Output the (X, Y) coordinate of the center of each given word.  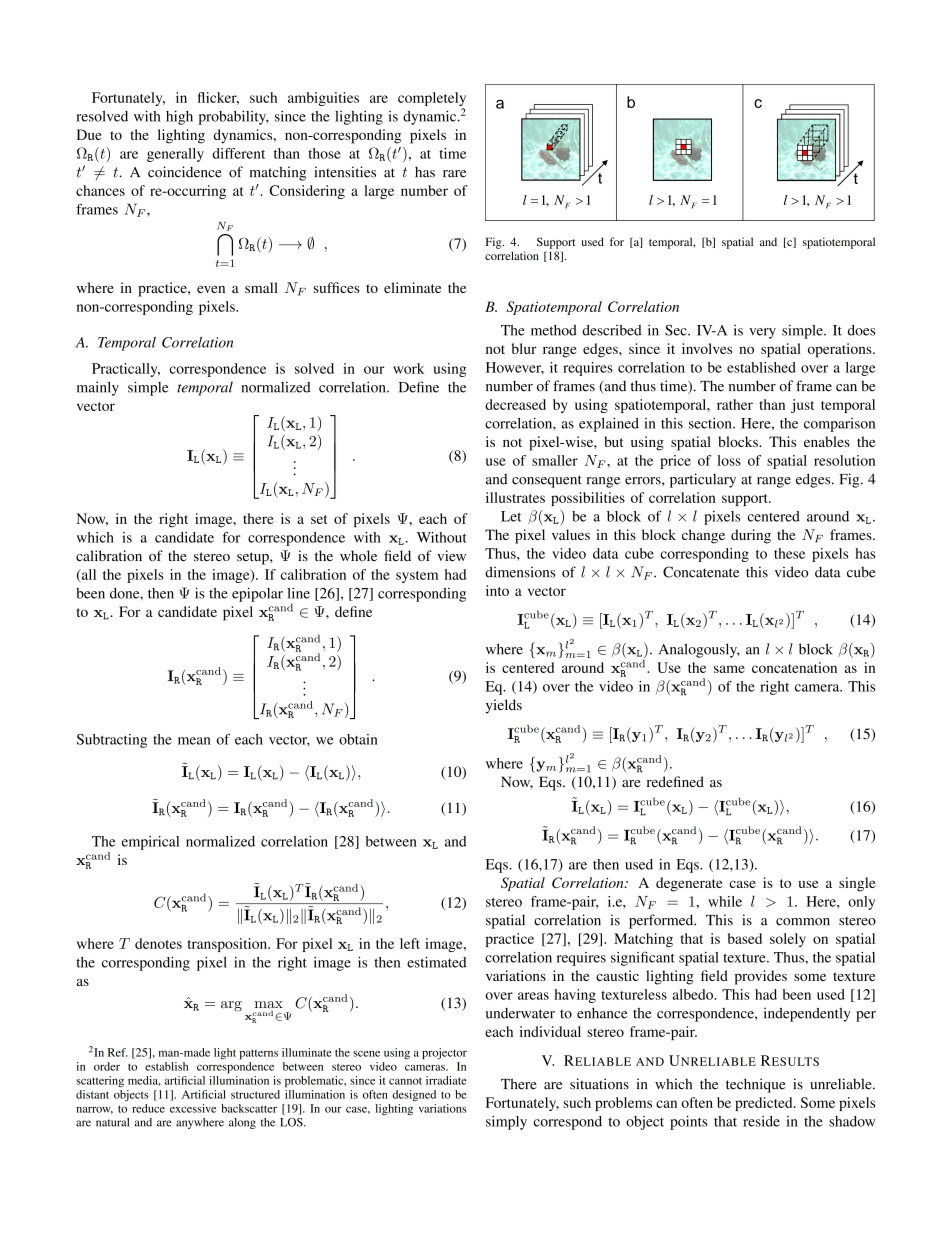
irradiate (446, 1080)
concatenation (794, 667)
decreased (515, 404)
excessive (193, 1108)
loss (729, 460)
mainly (98, 388)
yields (504, 706)
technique (755, 1085)
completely (432, 100)
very (762, 333)
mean (194, 741)
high (179, 117)
